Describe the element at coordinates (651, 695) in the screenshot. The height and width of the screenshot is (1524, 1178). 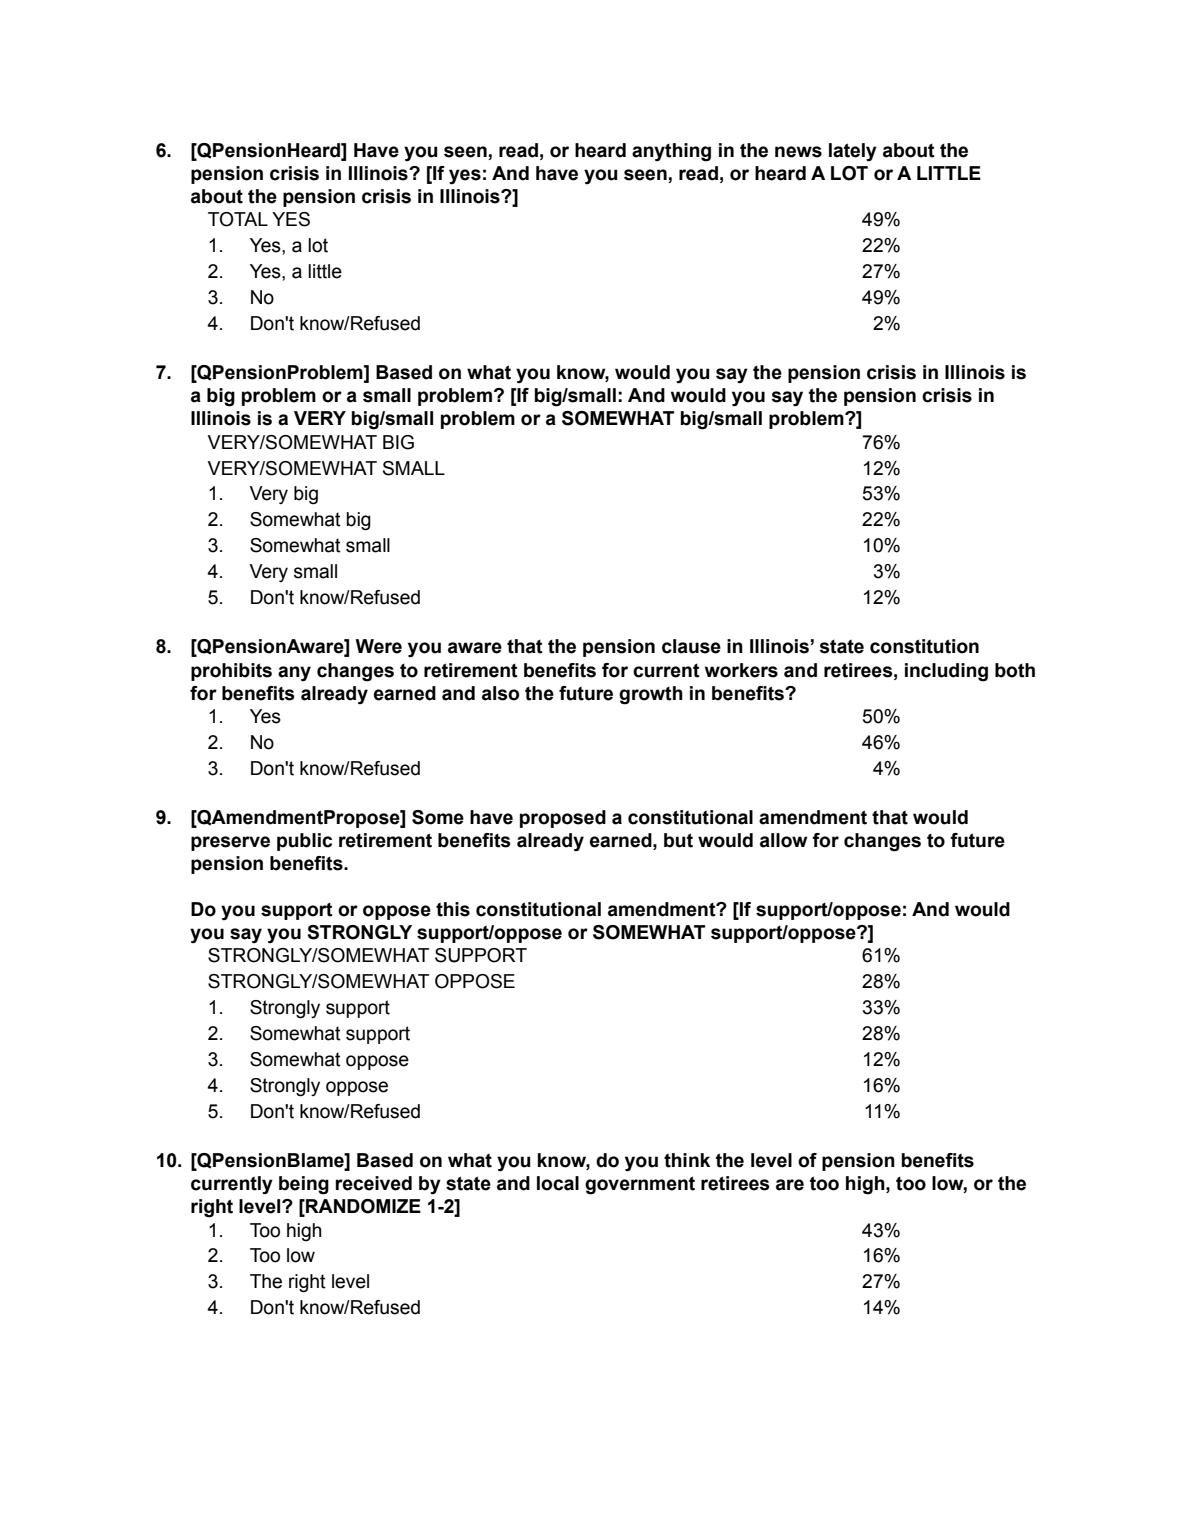
I see `growth` at that location.
